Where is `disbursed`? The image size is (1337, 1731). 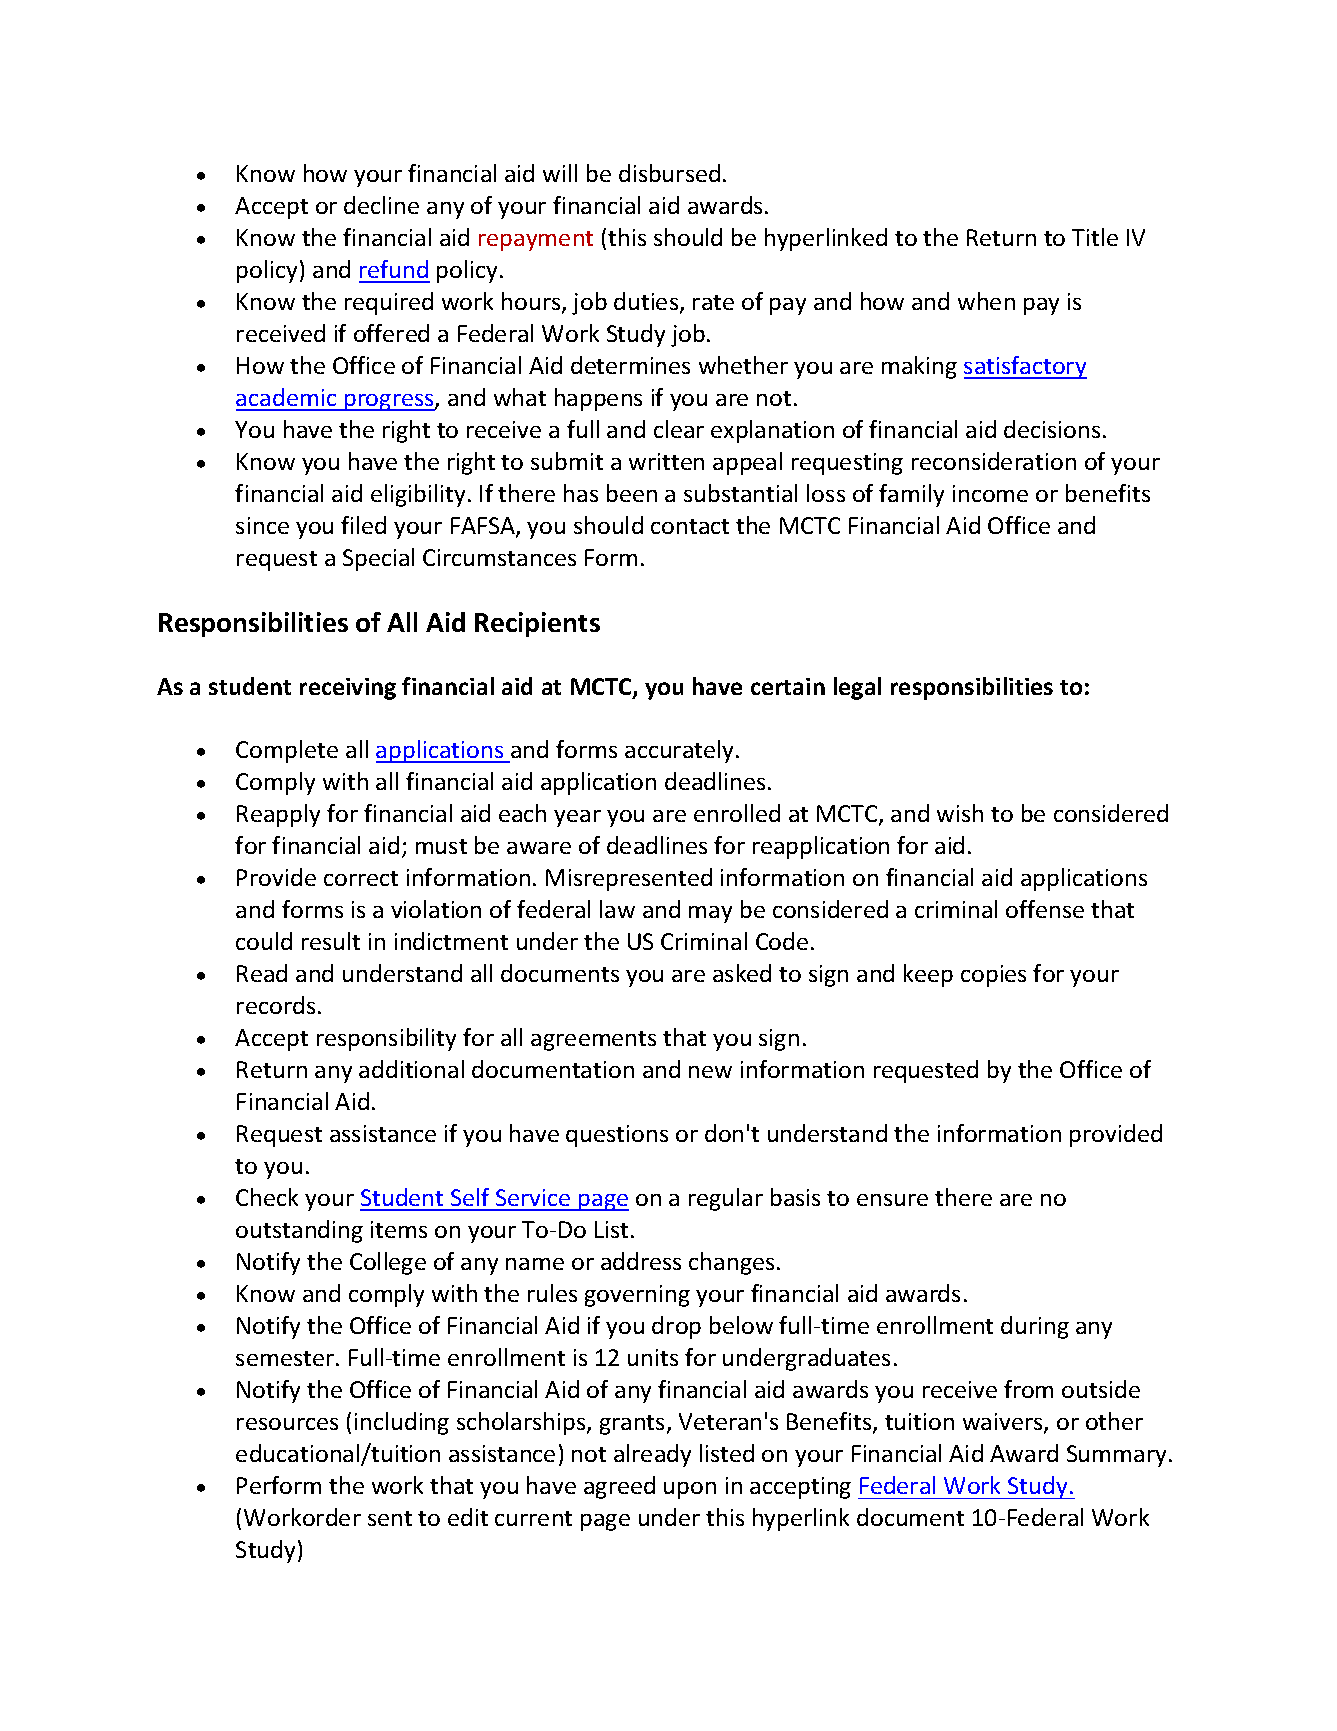
disbursed is located at coordinates (669, 173).
